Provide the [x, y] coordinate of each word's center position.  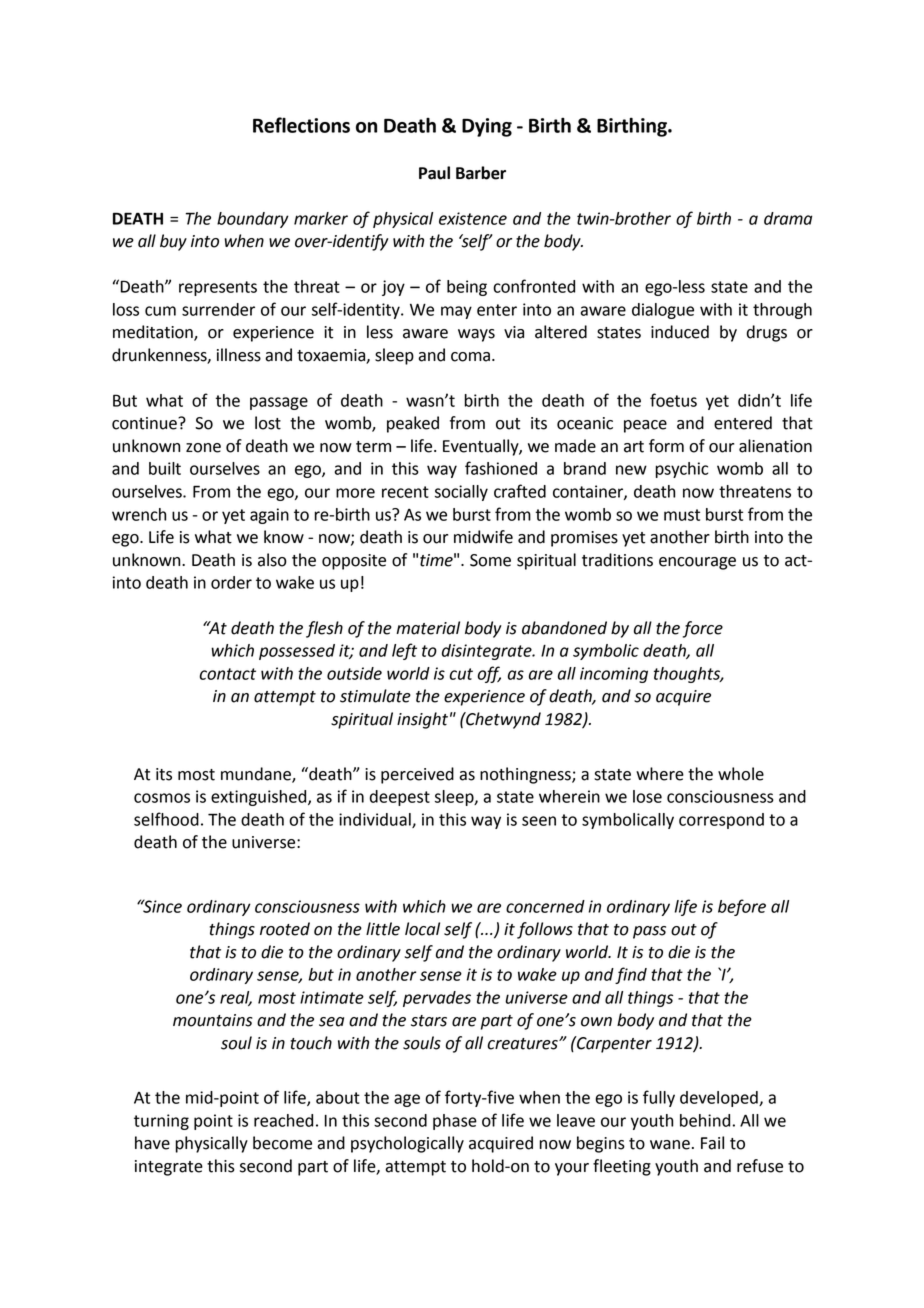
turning [161, 1122]
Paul [434, 173]
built [165, 468]
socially [461, 493]
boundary [253, 220]
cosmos [162, 798]
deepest [400, 798]
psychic [682, 470]
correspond [721, 821]
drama [788, 218]
